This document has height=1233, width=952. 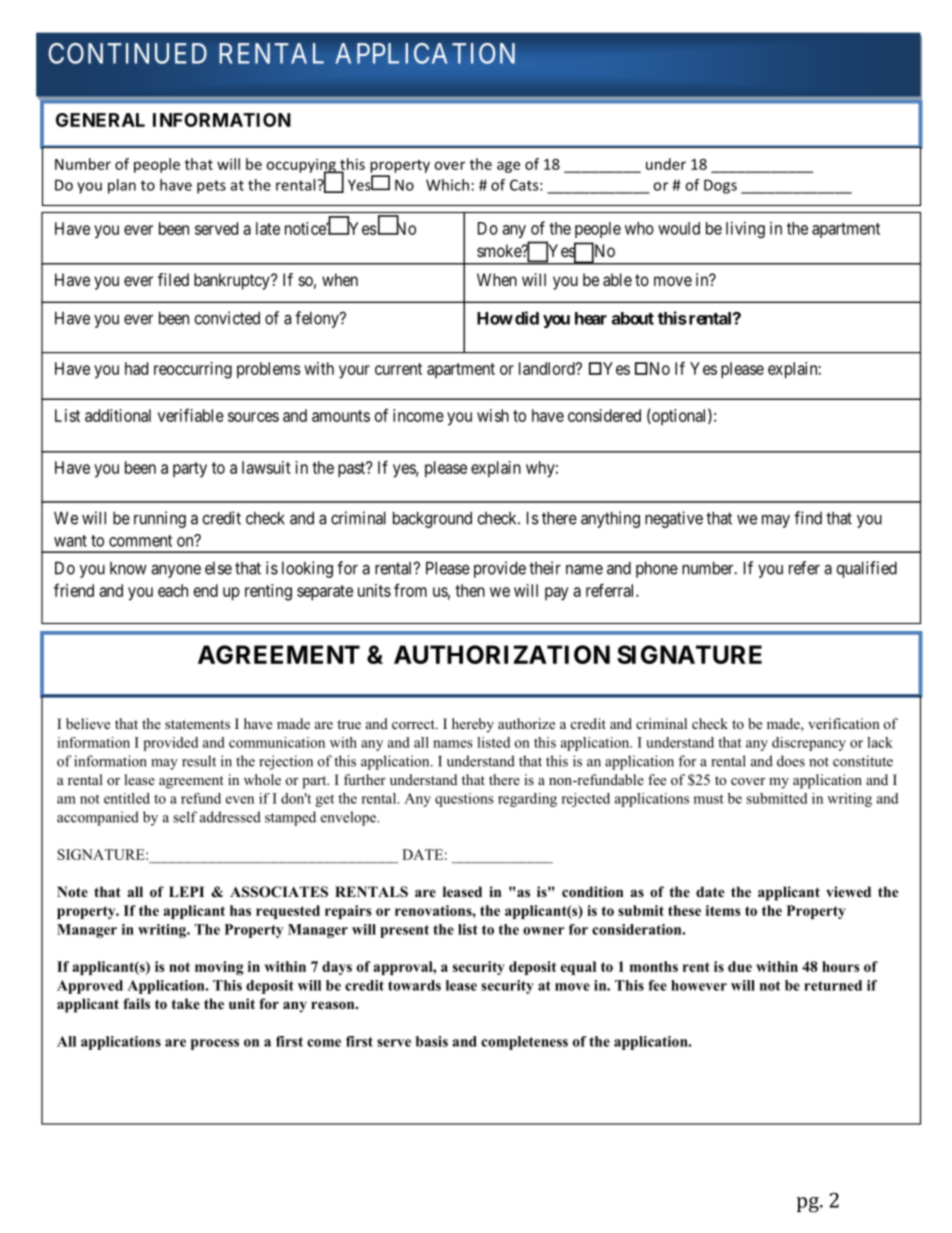 What do you see at coordinates (791, 761) in the document?
I see `does` at bounding box center [791, 761].
